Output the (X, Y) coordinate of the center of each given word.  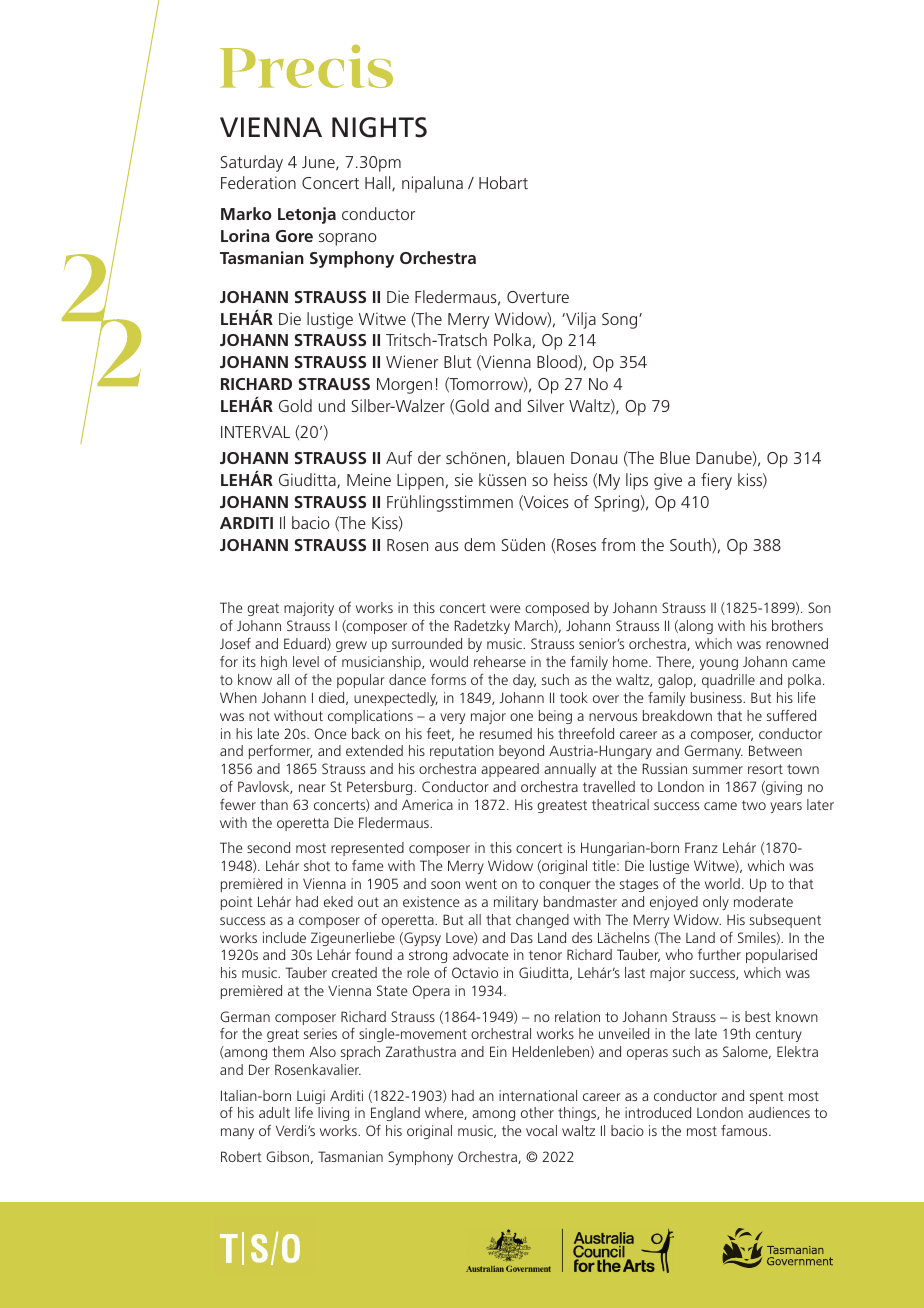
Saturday (252, 163)
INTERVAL (255, 432)
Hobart (503, 182)
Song (621, 321)
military (516, 903)
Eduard (306, 644)
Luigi (311, 1097)
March (535, 626)
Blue (675, 457)
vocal (541, 1130)
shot (317, 865)
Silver (546, 405)
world (722, 883)
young (719, 664)
